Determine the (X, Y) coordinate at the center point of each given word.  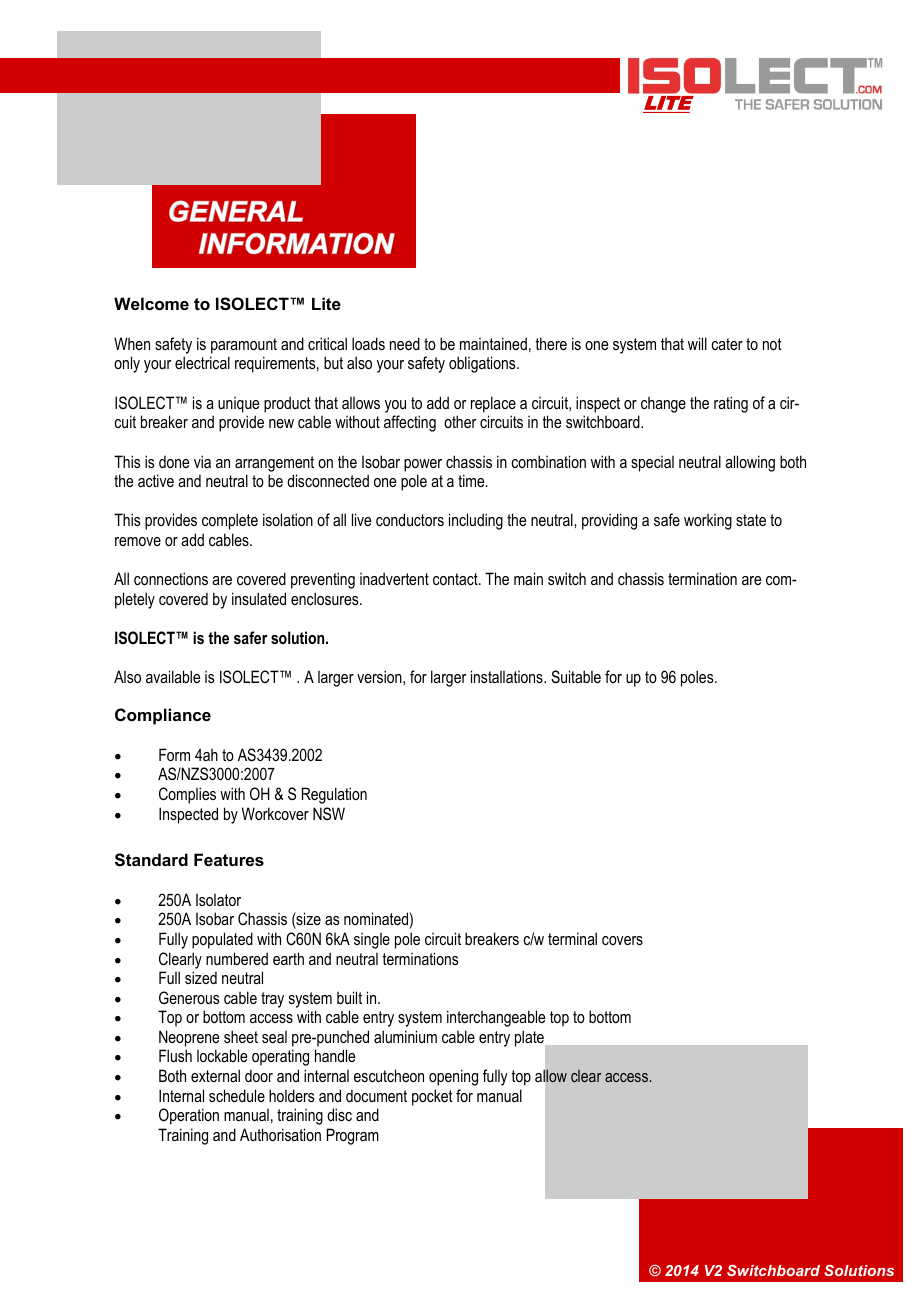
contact (456, 579)
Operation (189, 1116)
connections (171, 578)
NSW (329, 813)
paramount (244, 346)
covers (622, 940)
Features (229, 859)
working (708, 522)
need (405, 343)
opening (453, 1077)
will (697, 343)
